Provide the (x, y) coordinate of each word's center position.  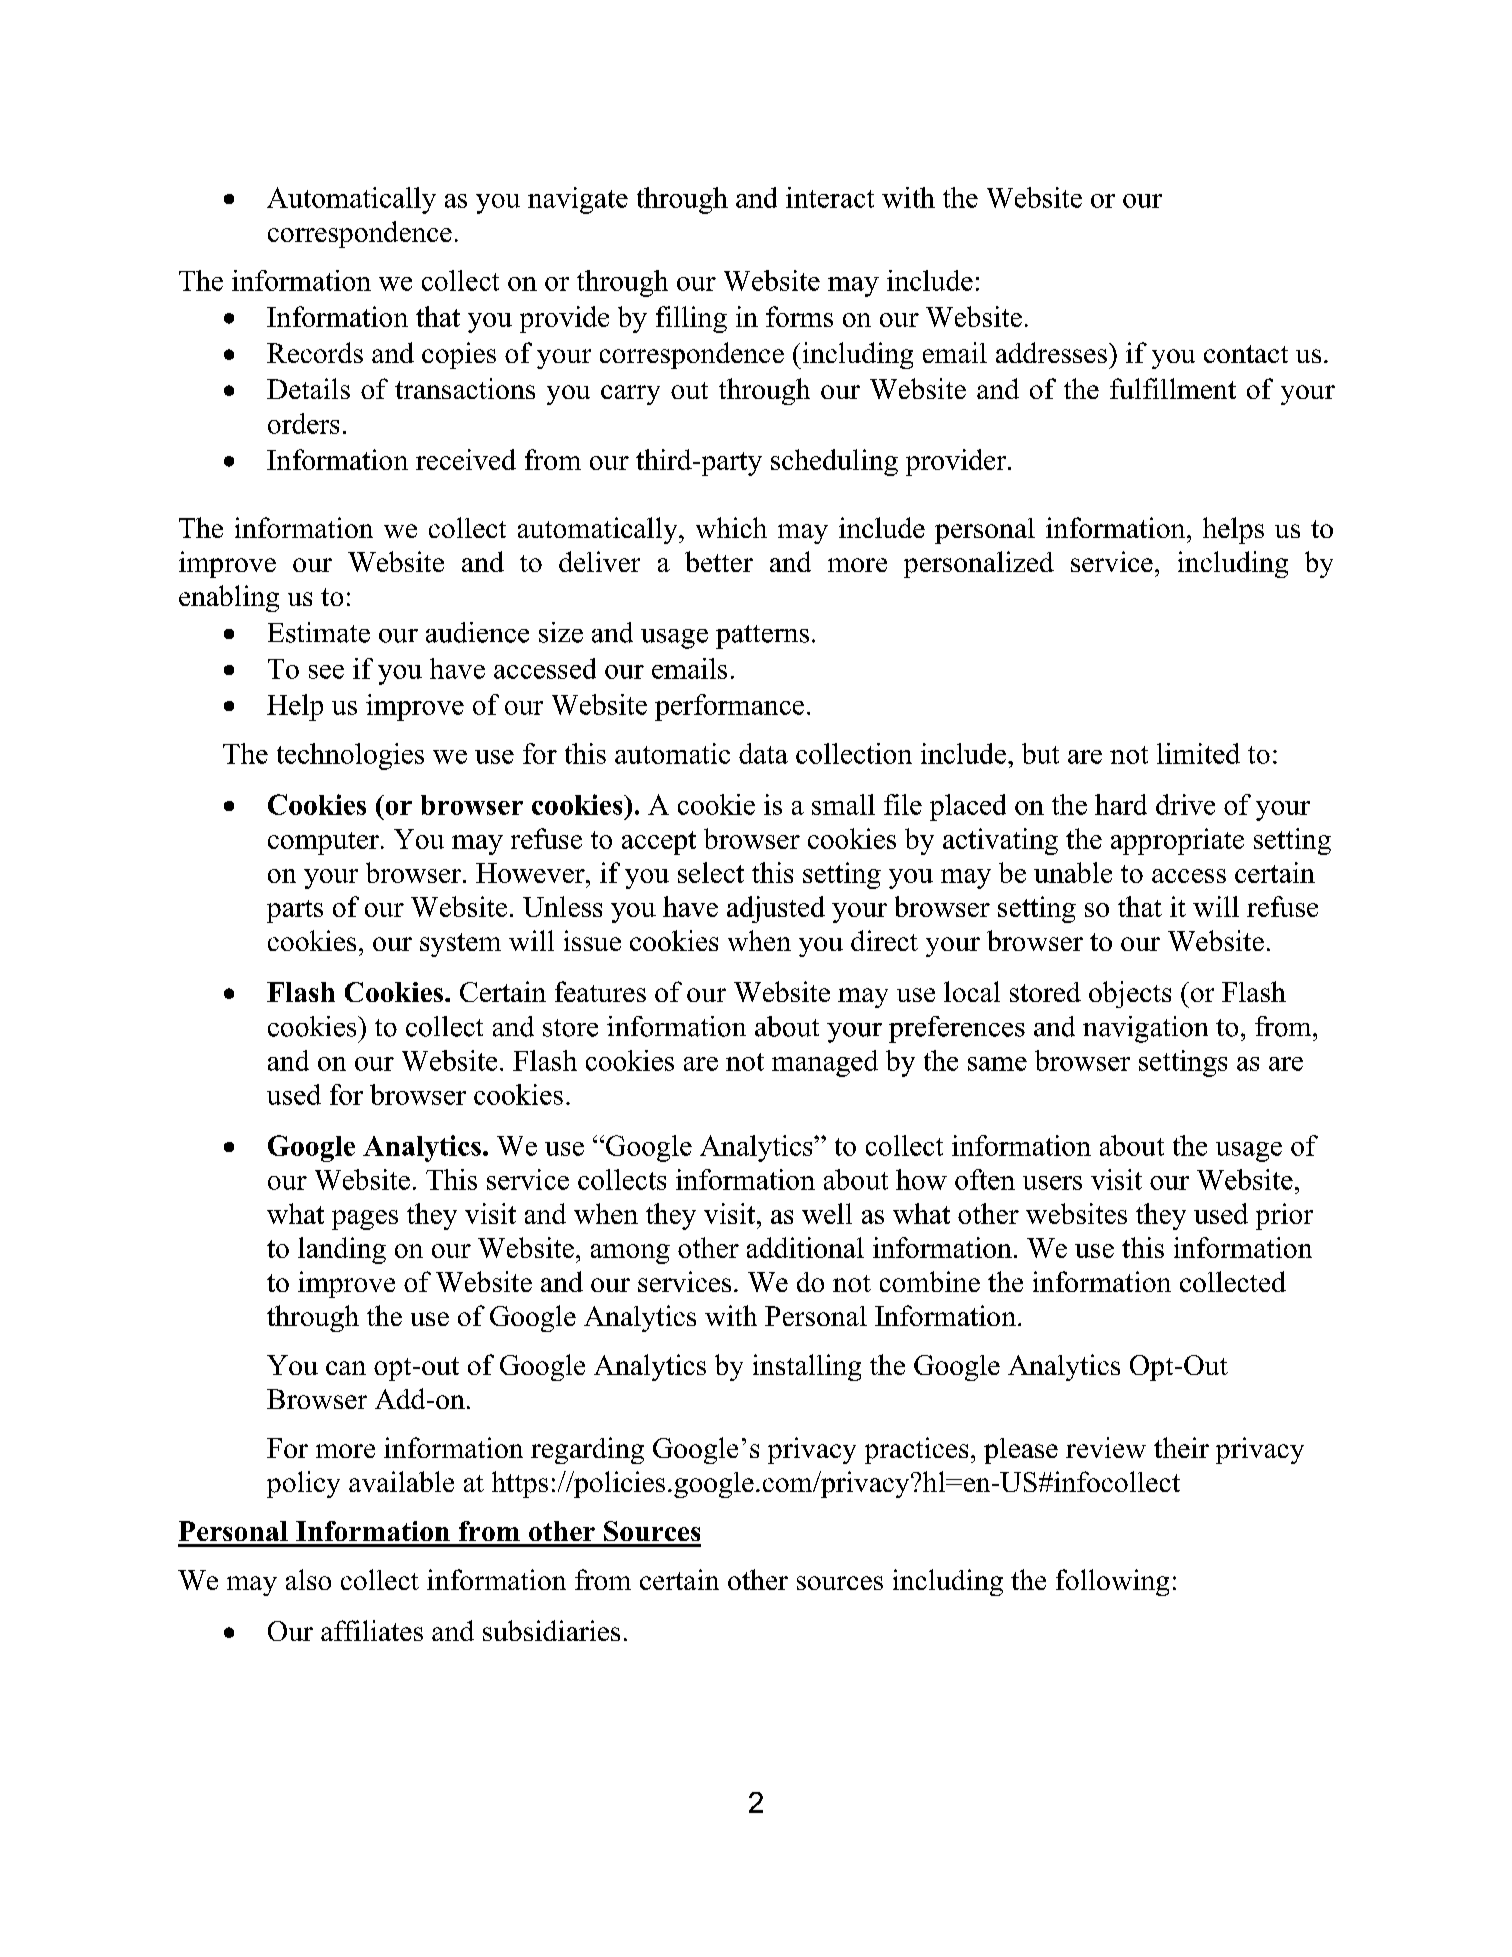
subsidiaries (551, 1630)
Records (315, 352)
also (308, 1579)
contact (1246, 354)
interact (830, 197)
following (1112, 1582)
